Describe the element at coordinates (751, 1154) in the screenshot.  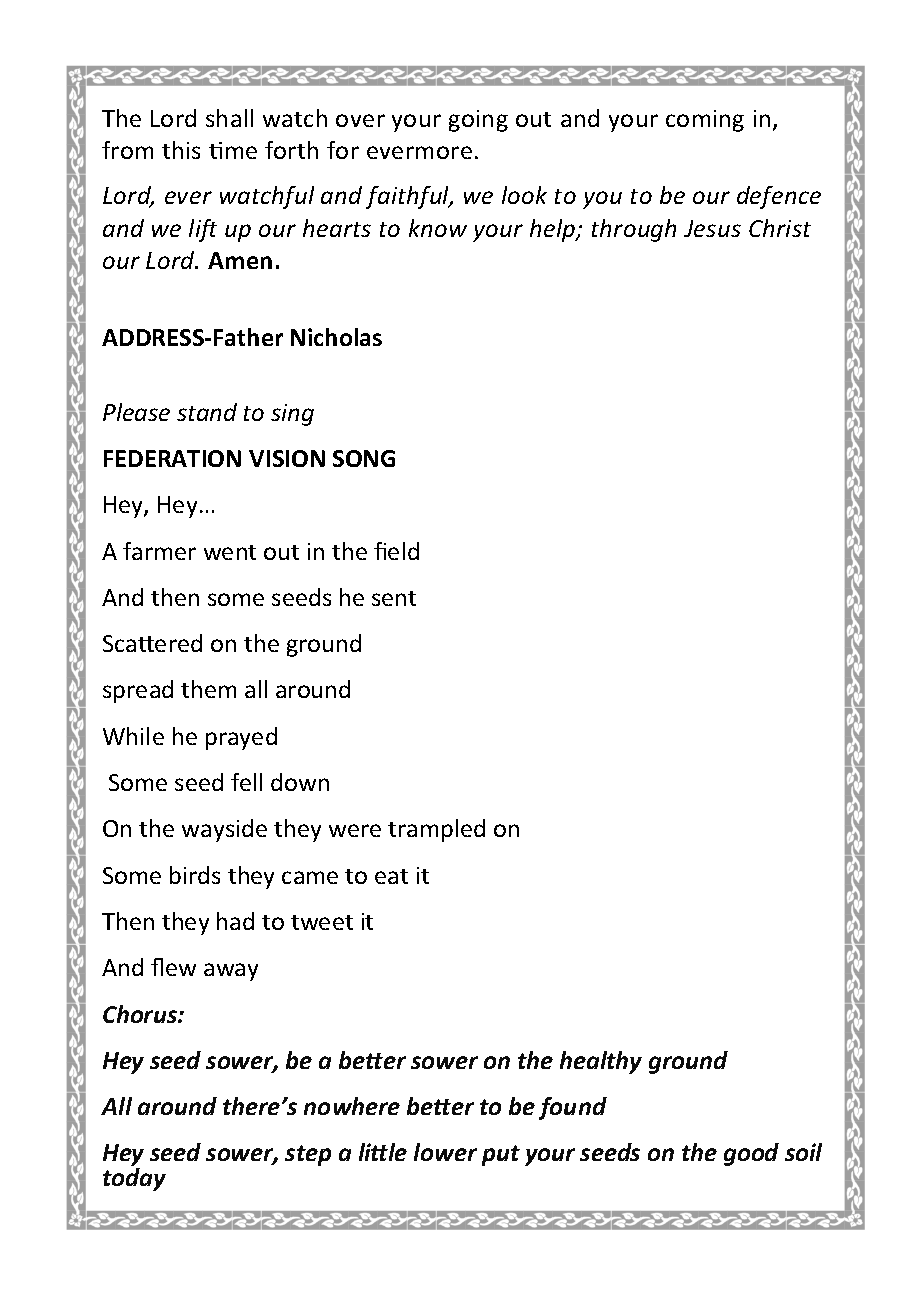
I see `good` at that location.
